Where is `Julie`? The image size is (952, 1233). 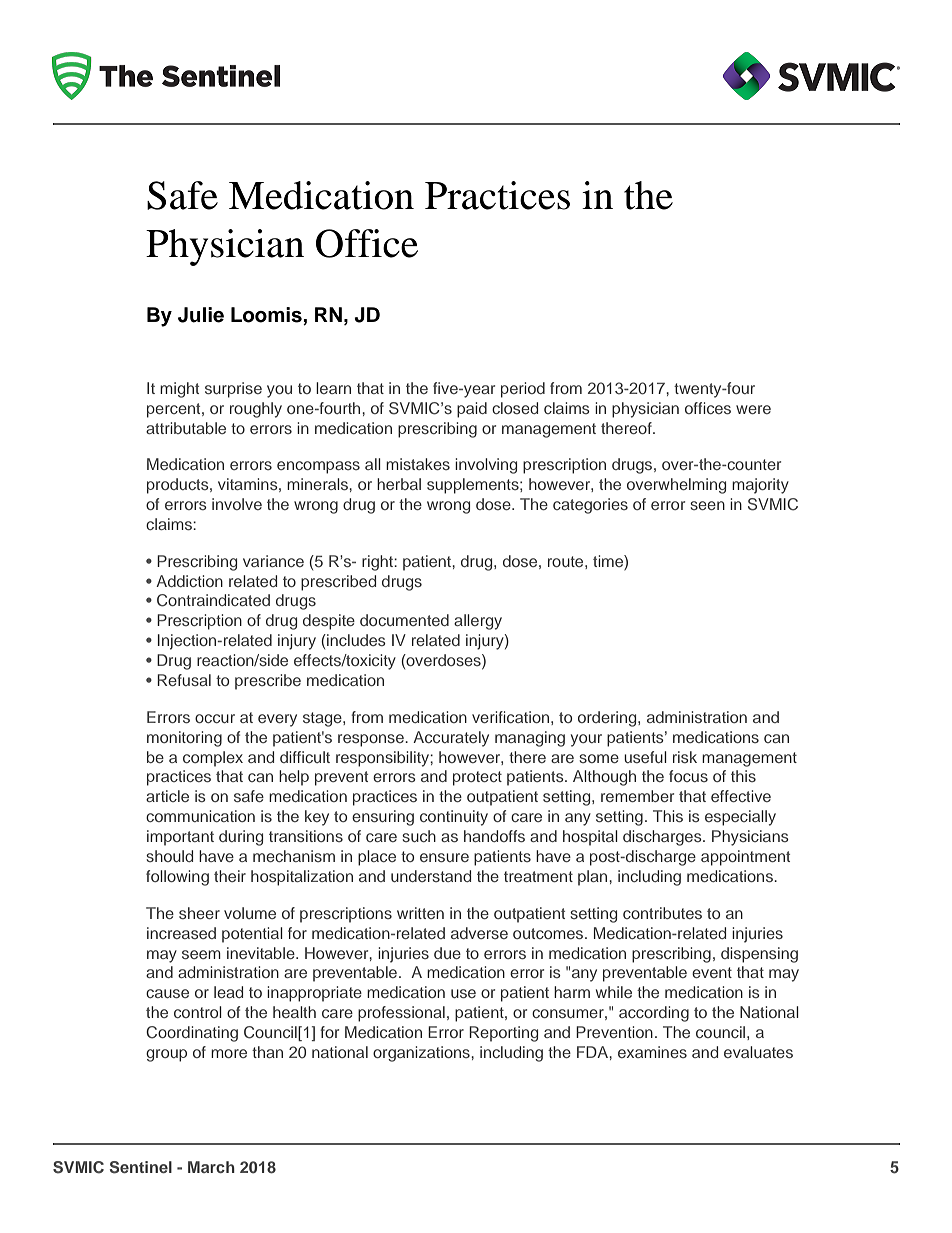 Julie is located at coordinates (201, 315).
